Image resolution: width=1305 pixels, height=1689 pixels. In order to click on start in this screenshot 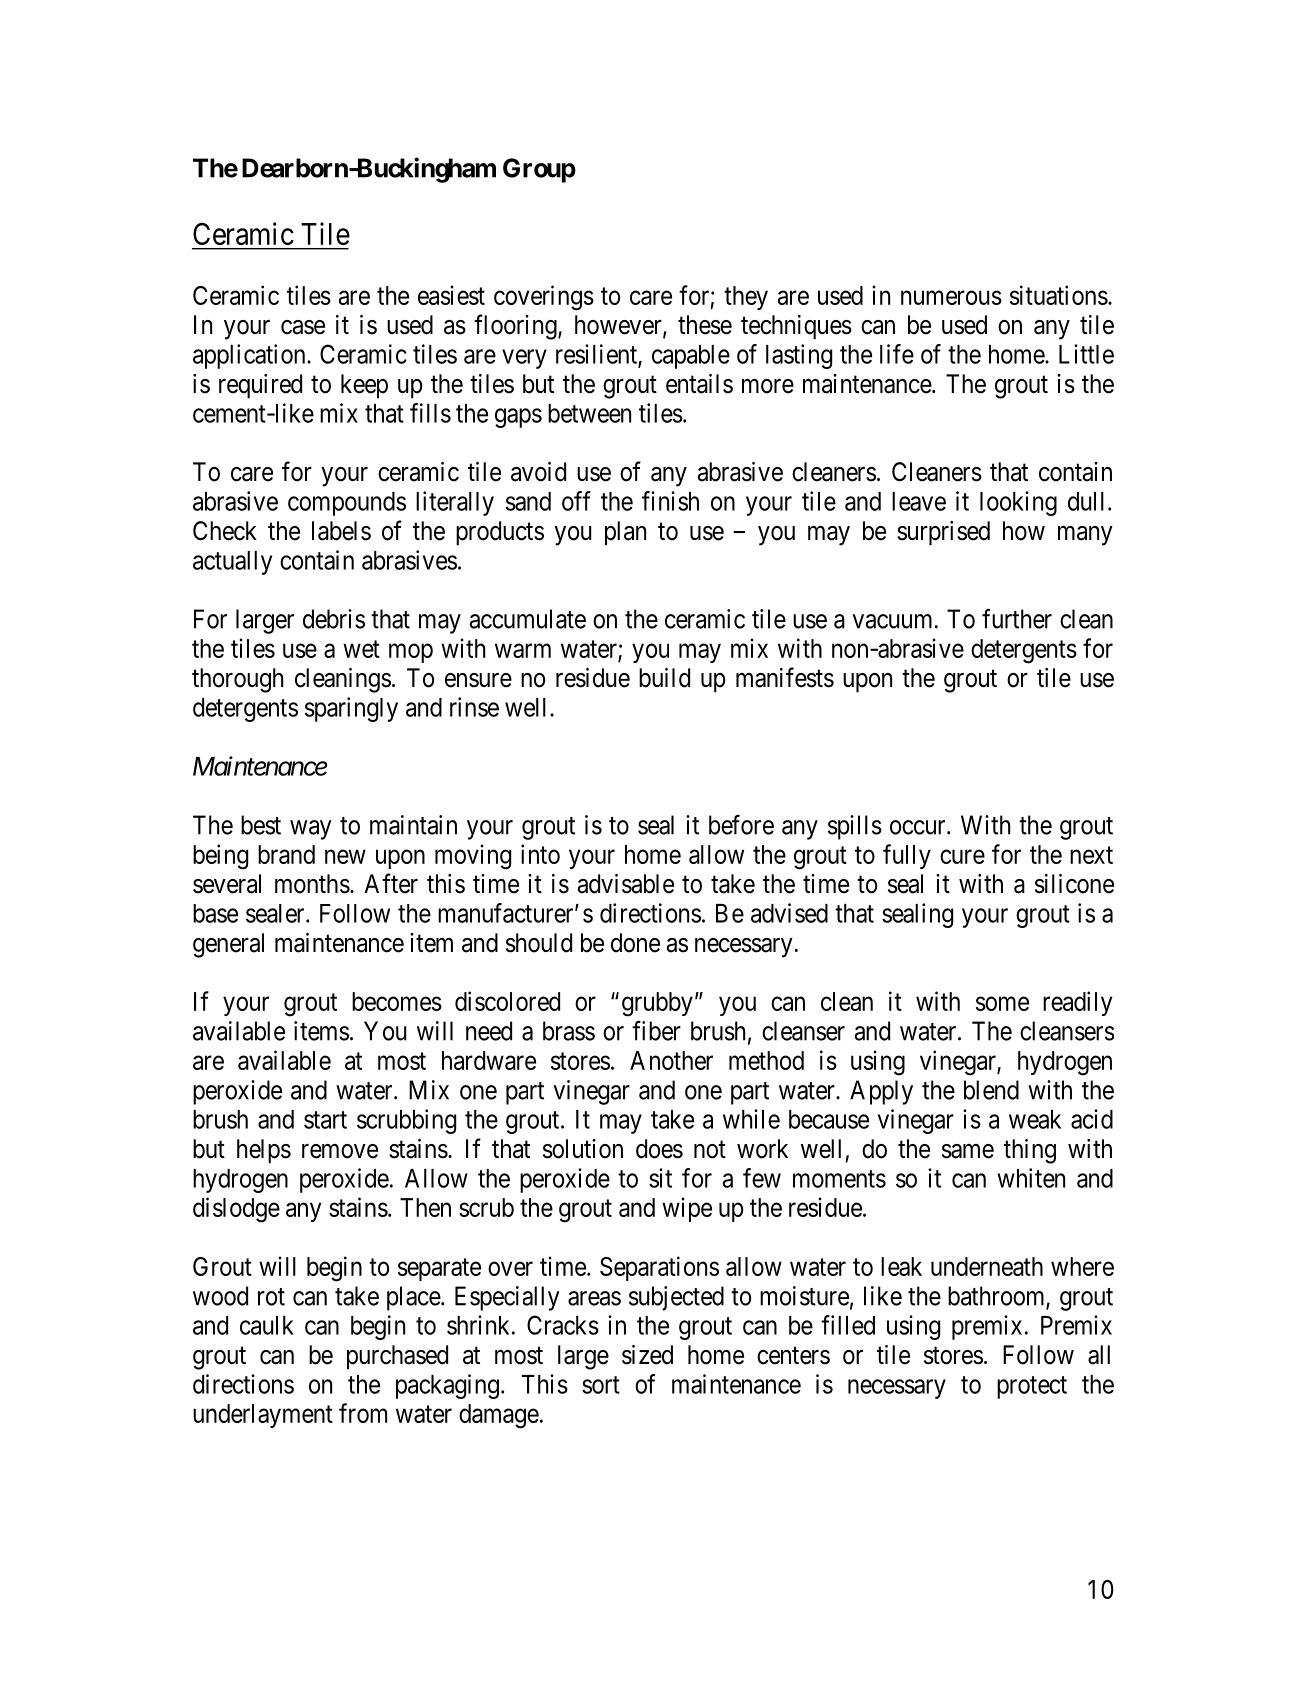, I will do `click(325, 1120)`.
